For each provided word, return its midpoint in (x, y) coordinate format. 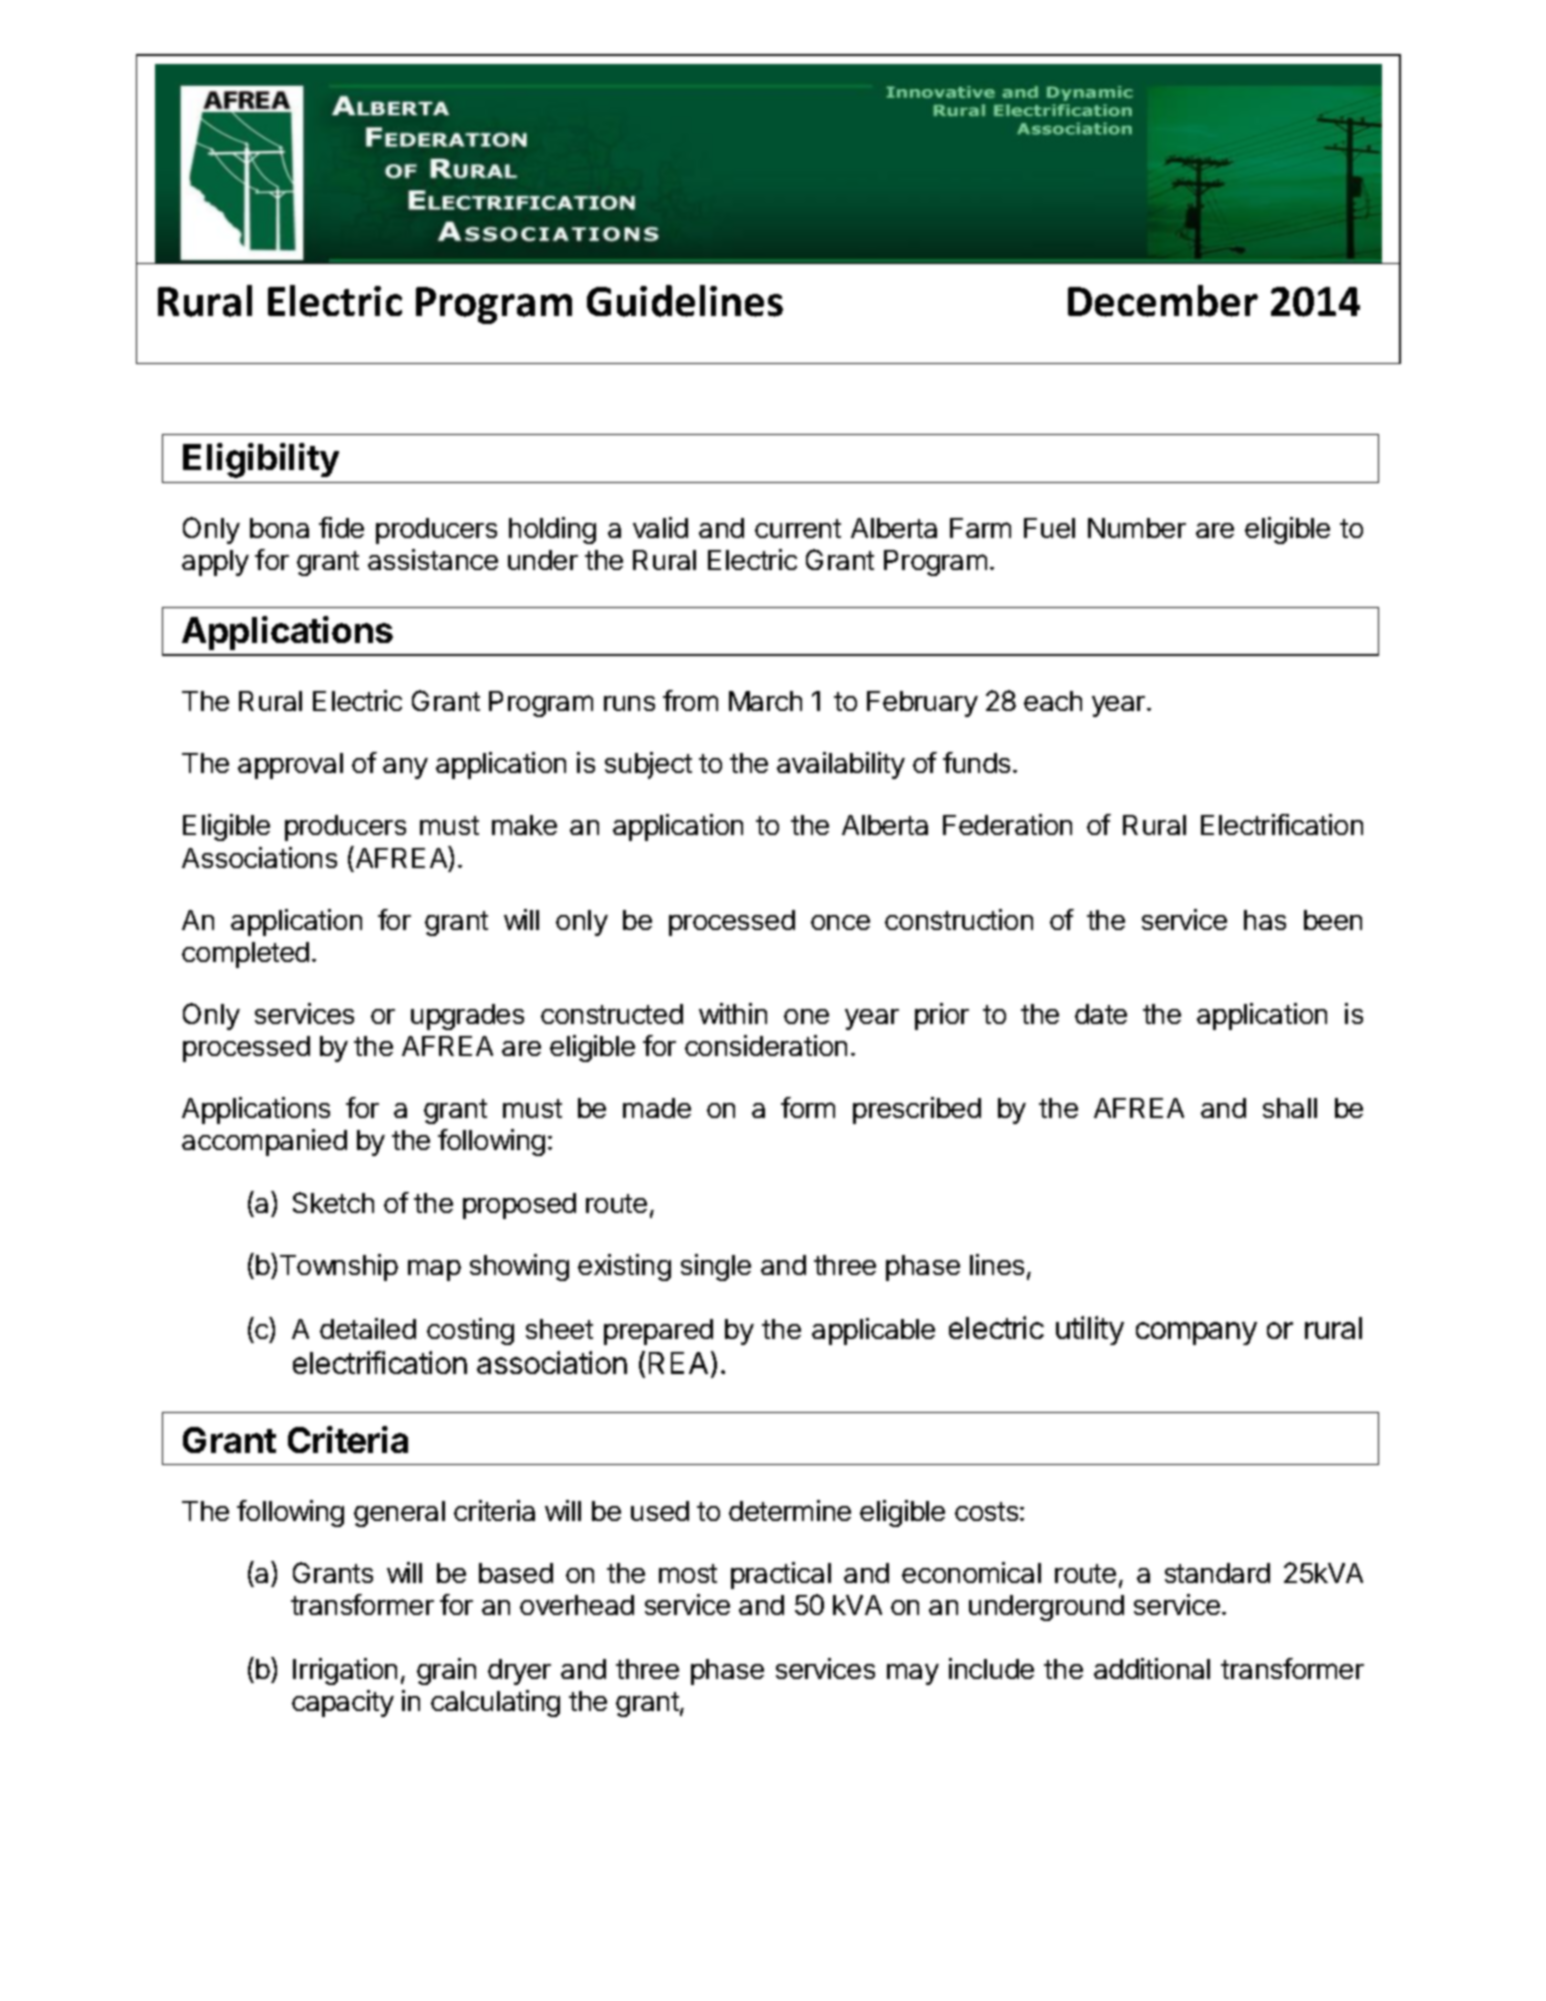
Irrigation (345, 1671)
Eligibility (261, 460)
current (798, 528)
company (1196, 1333)
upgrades (467, 1017)
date (1101, 1014)
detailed (368, 1328)
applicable (873, 1331)
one (806, 1016)
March (765, 701)
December (1163, 301)
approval (290, 766)
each (1053, 701)
